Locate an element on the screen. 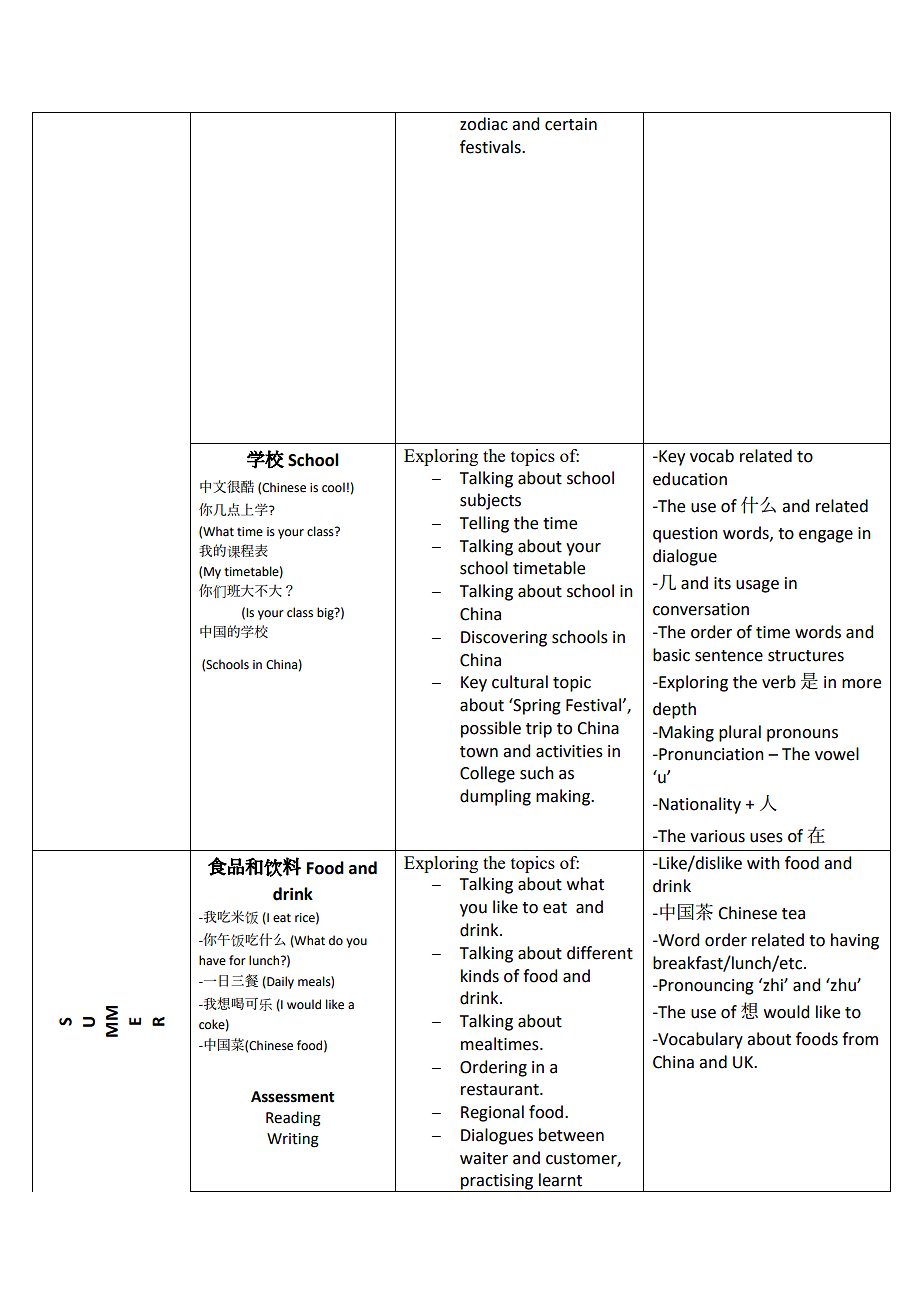 The width and height of the screenshot is (924, 1308). Discovering is located at coordinates (504, 639).
